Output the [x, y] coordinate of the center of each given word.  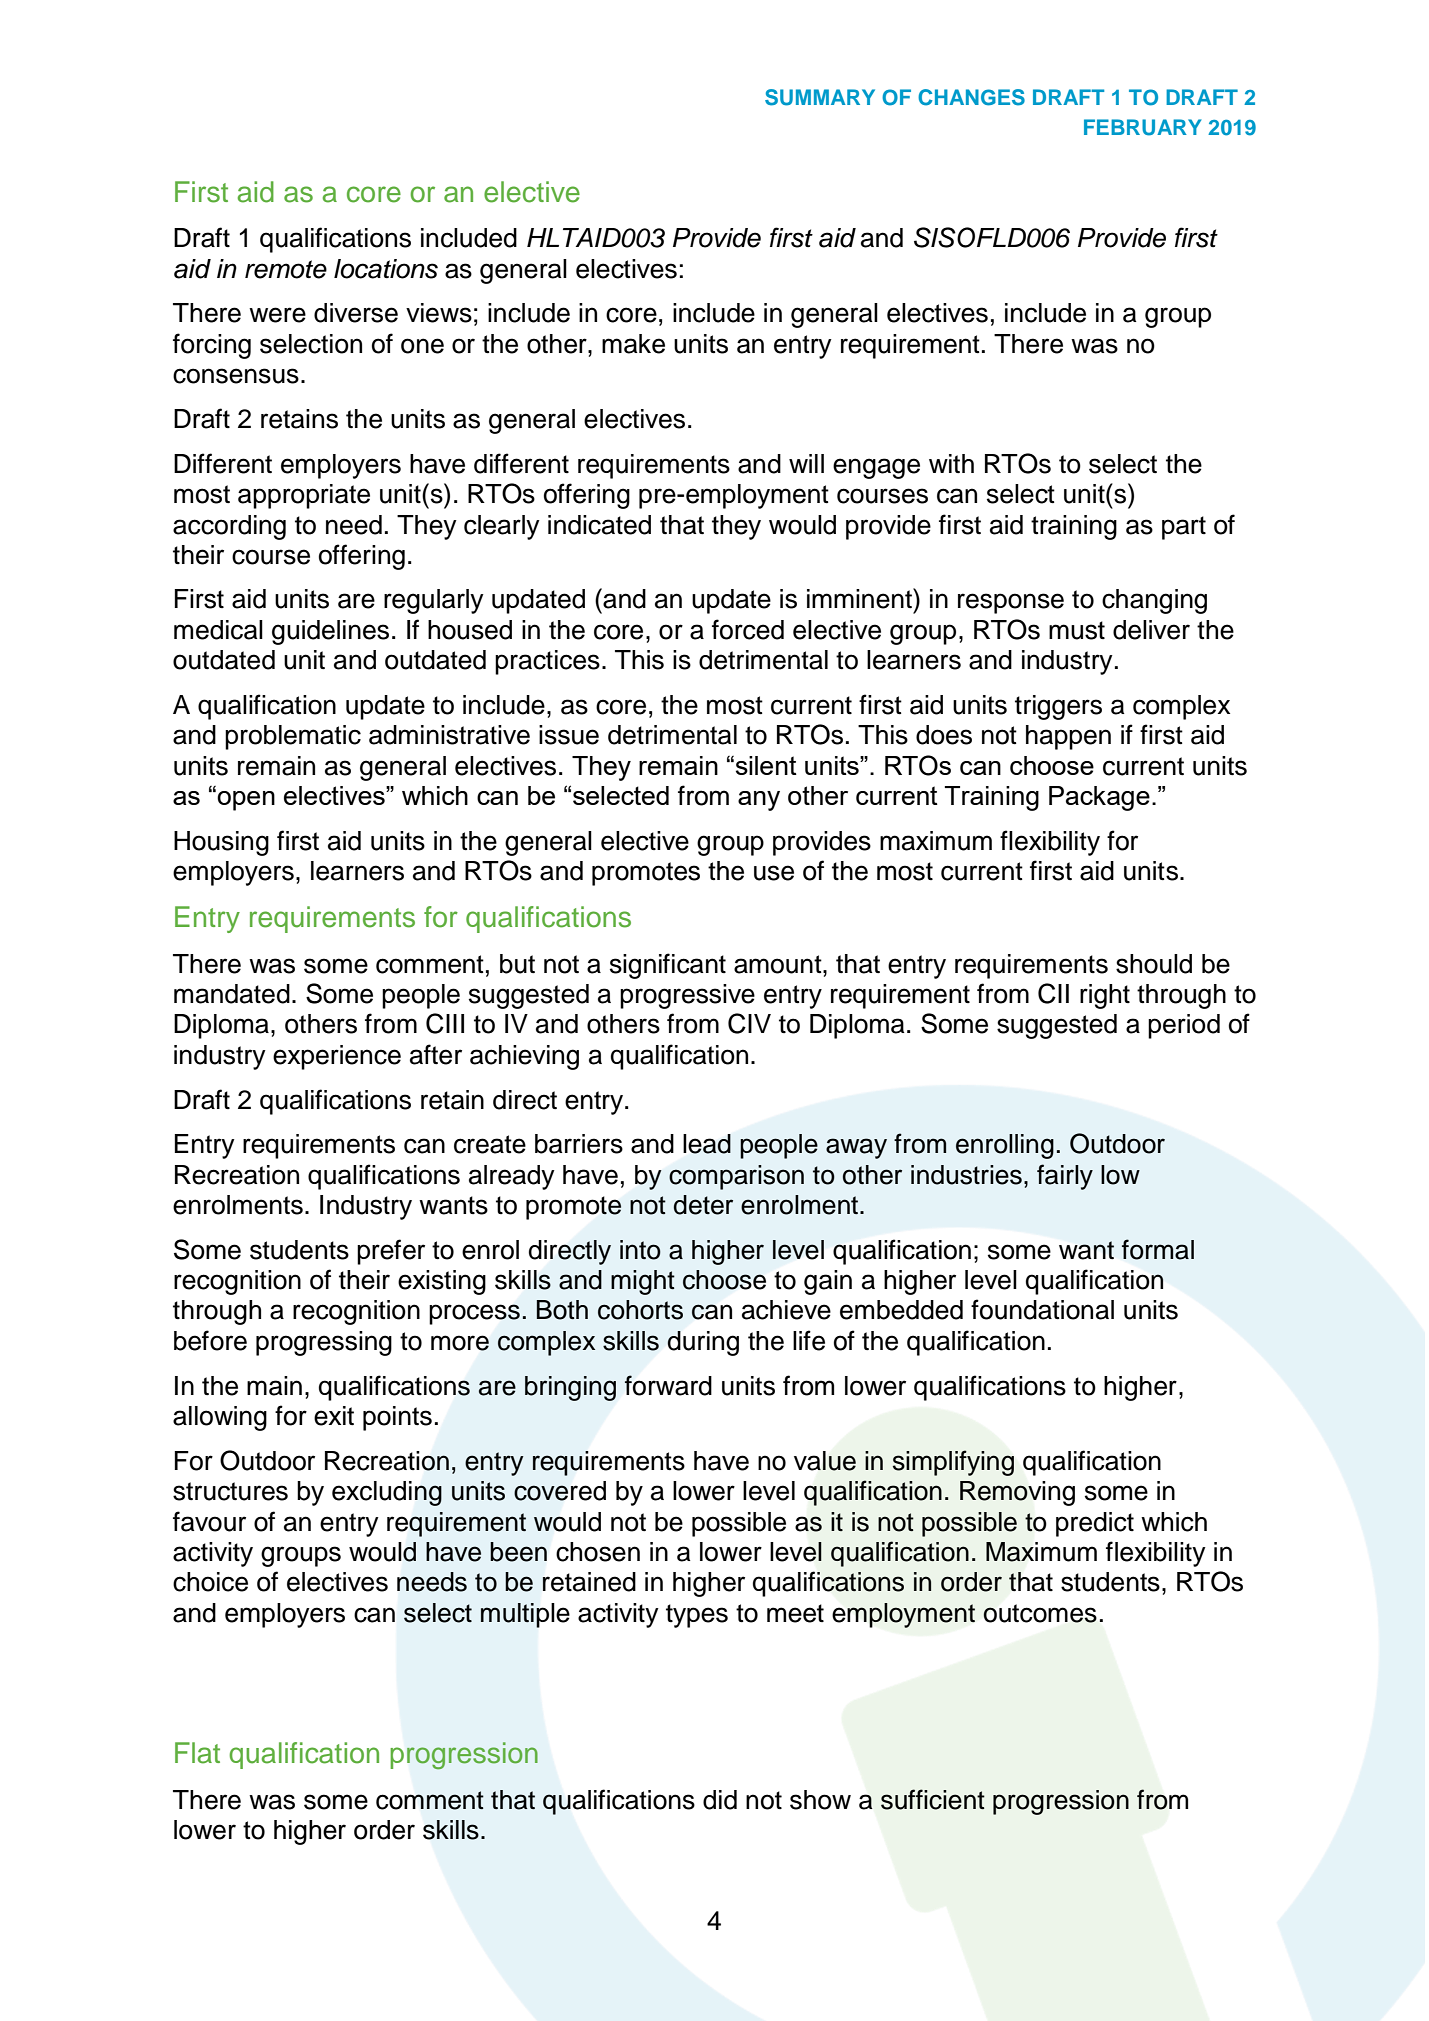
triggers [1058, 707]
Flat [197, 1753]
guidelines [330, 632]
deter [703, 1205]
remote [286, 269]
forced [748, 629]
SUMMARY [820, 97]
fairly [1065, 1177]
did [720, 1800]
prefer [391, 1252]
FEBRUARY [1142, 127]
